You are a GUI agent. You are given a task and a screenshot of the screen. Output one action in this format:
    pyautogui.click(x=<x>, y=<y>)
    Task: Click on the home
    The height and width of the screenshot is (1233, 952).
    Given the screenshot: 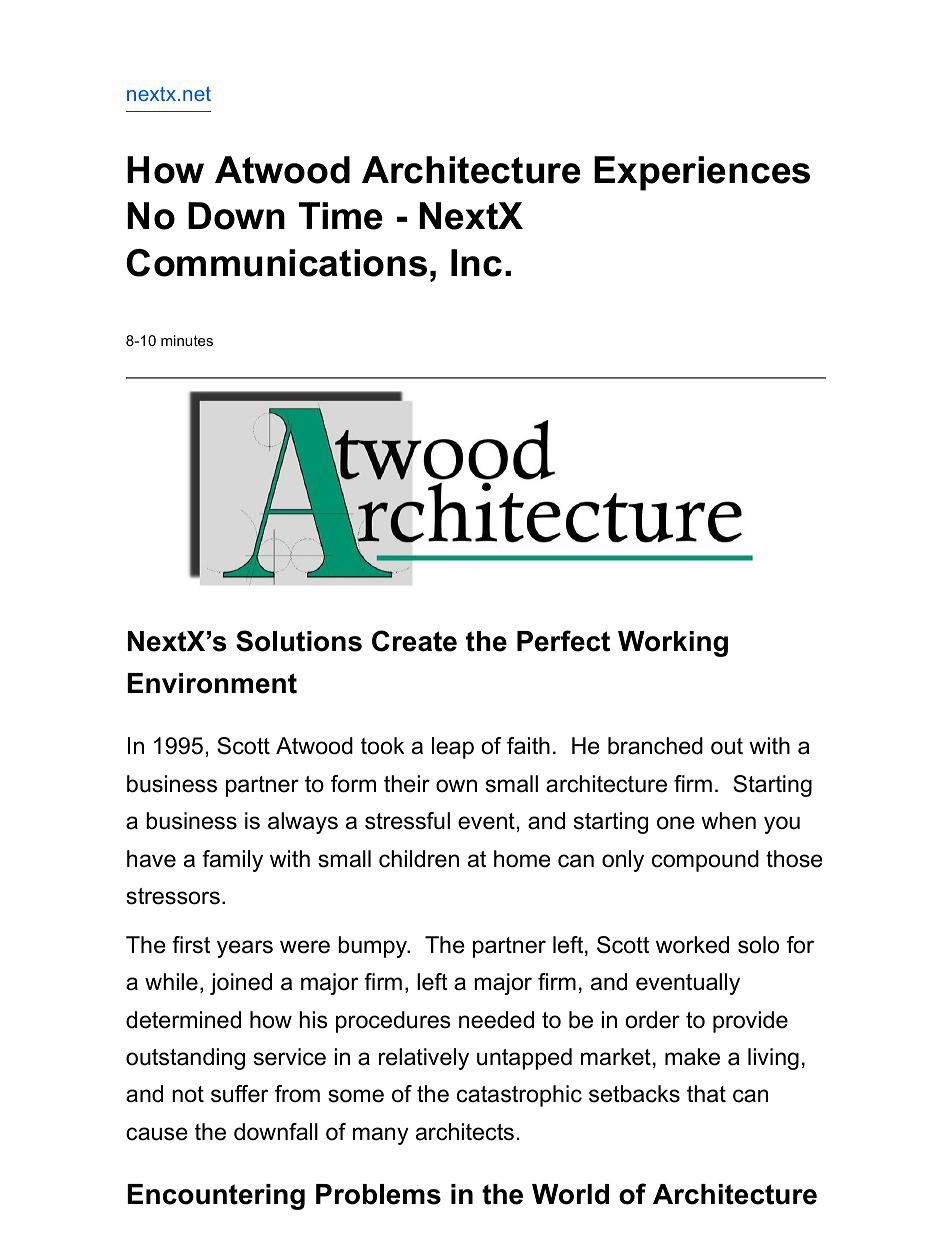 What is the action you would take?
    pyautogui.click(x=522, y=859)
